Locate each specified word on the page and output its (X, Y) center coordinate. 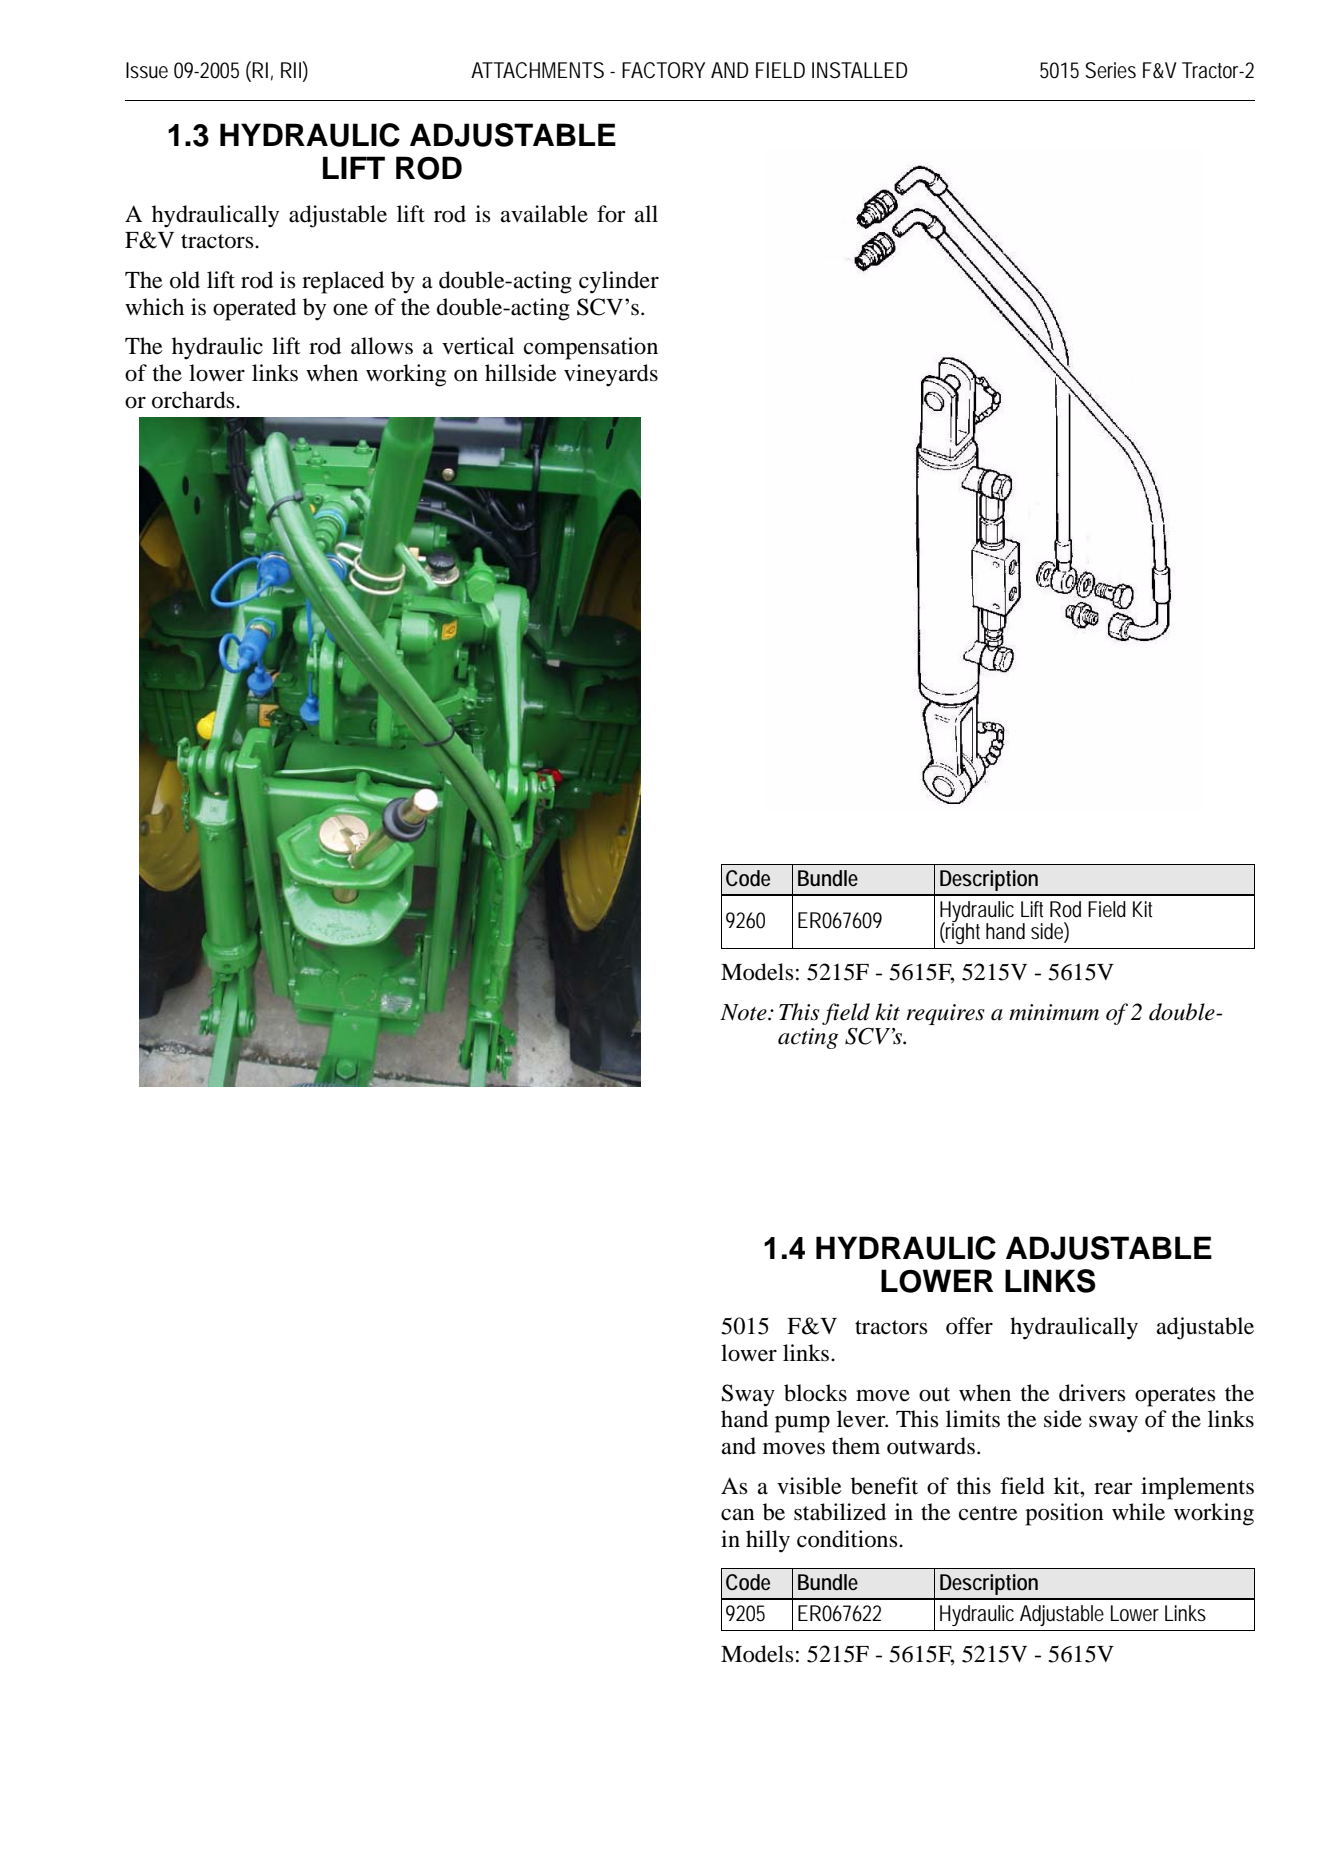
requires (945, 1014)
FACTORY (663, 70)
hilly (768, 1541)
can (738, 1515)
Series (1110, 70)
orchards (194, 400)
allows (382, 346)
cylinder (619, 282)
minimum (1054, 1012)
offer (969, 1326)
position (1064, 1514)
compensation (591, 348)
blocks (815, 1393)
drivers (1092, 1393)
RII (291, 70)
